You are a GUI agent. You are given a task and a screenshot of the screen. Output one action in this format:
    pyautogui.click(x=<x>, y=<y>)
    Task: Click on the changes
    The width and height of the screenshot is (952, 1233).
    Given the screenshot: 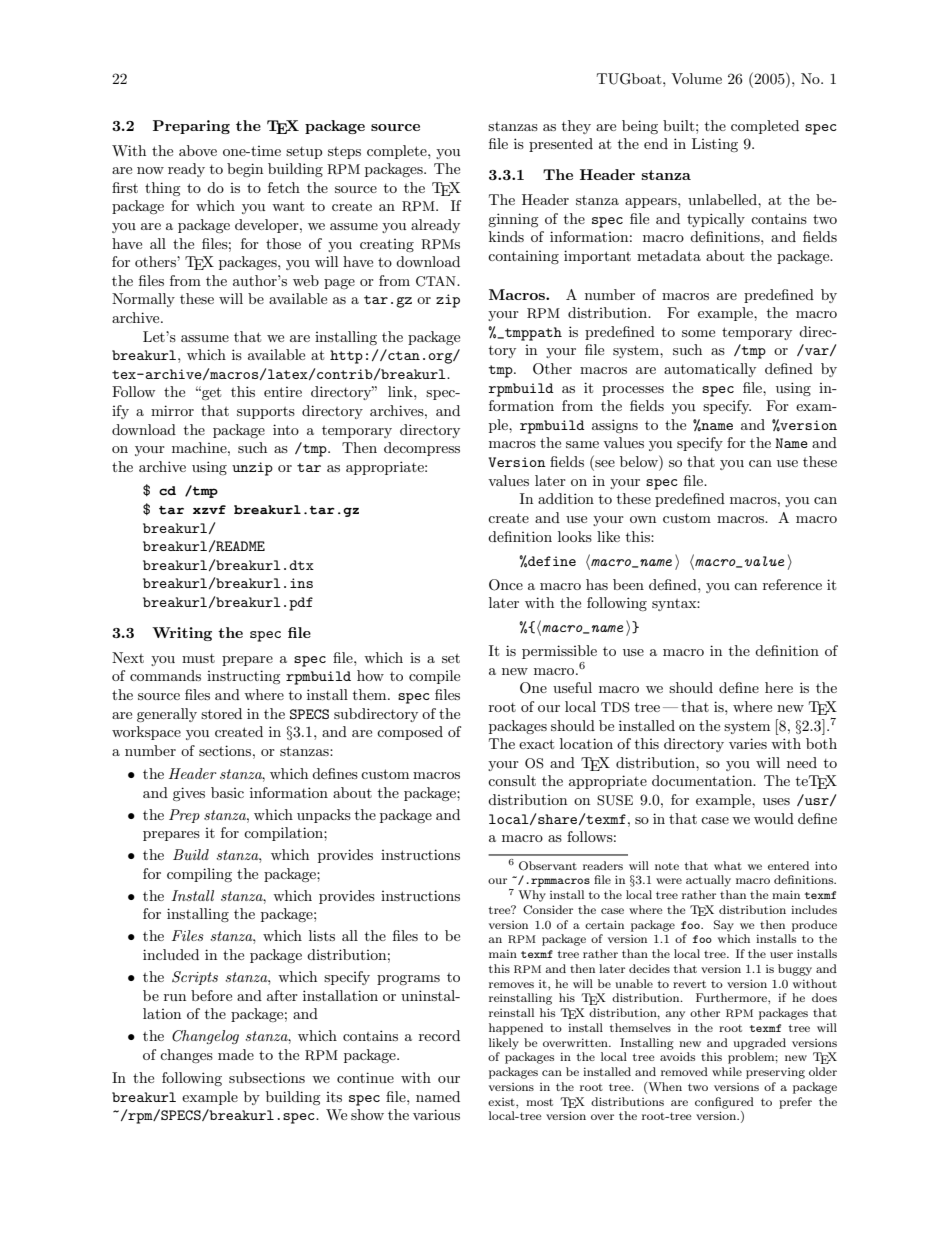 What is the action you would take?
    pyautogui.click(x=186, y=1056)
